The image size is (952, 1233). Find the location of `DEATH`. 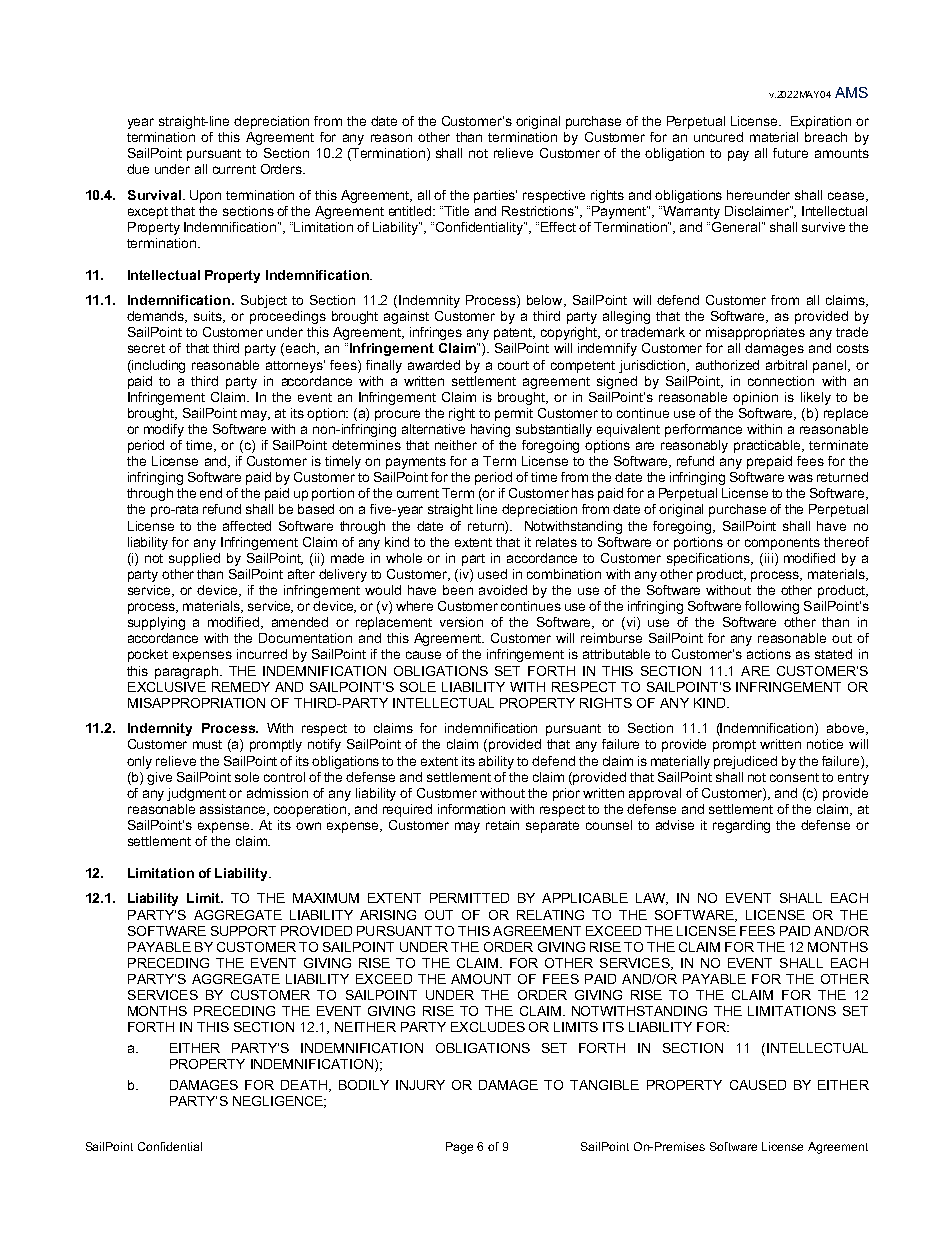

DEATH is located at coordinates (304, 1085).
